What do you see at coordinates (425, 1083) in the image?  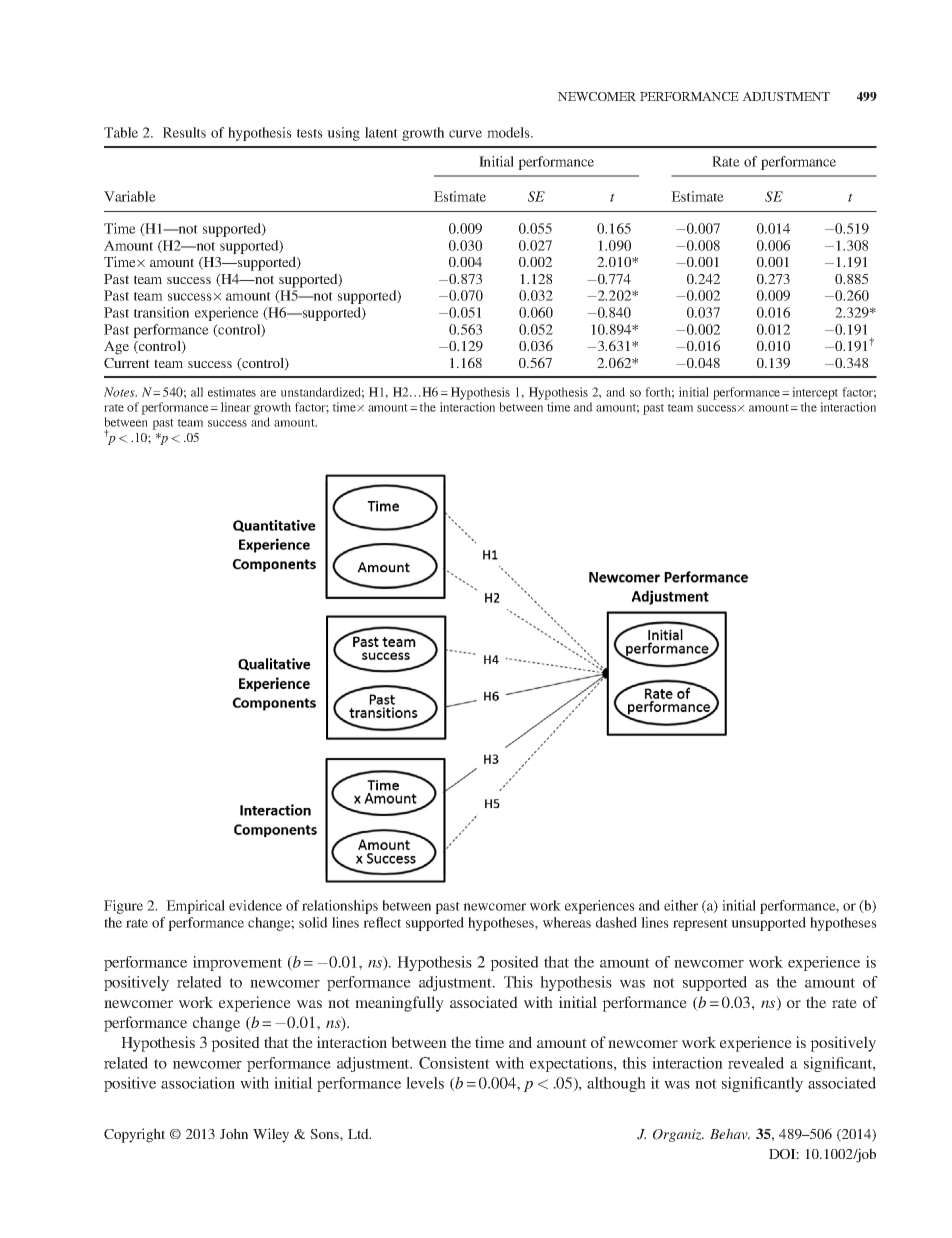 I see `levels` at bounding box center [425, 1083].
